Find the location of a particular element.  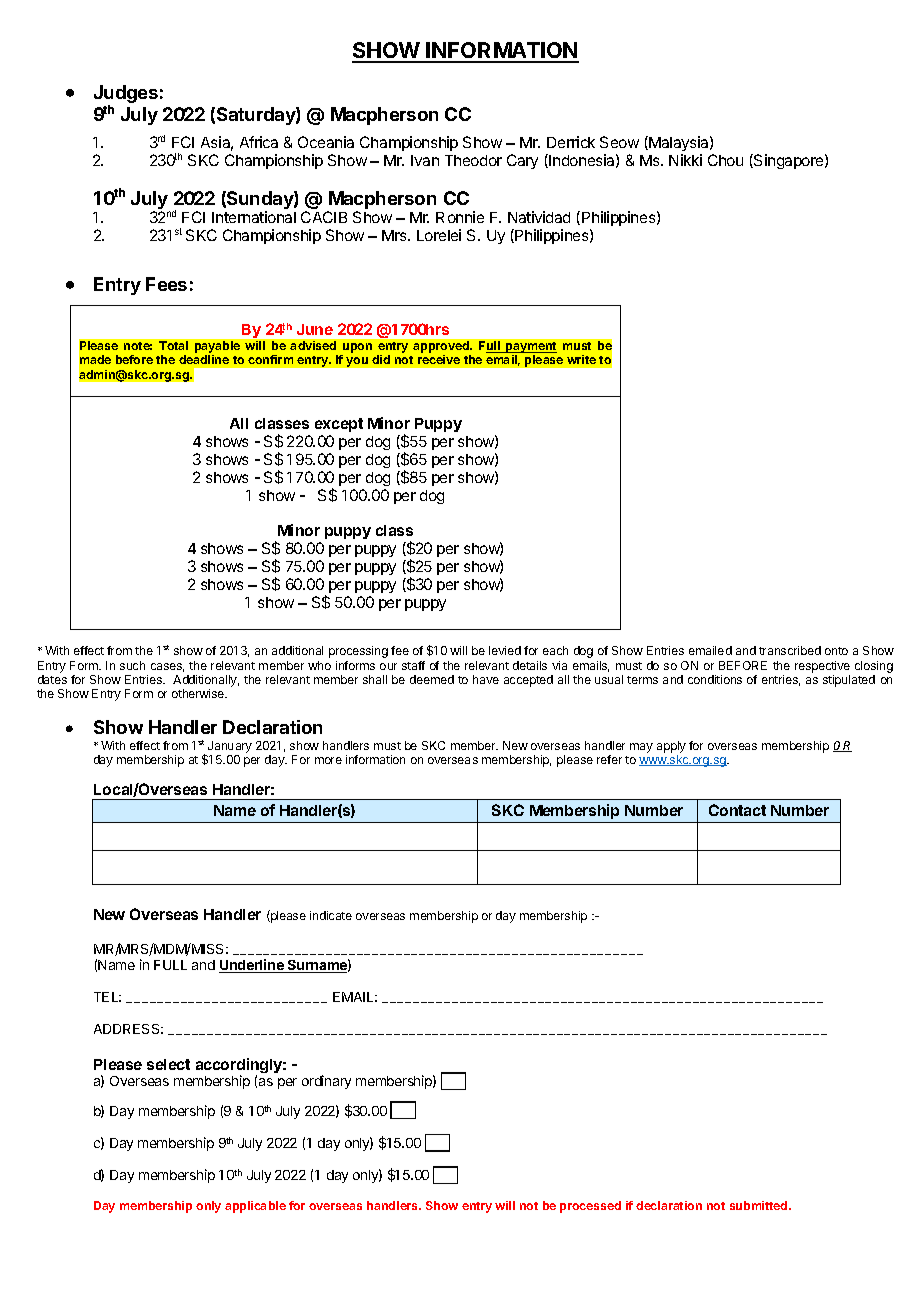

more is located at coordinates (328, 760).
